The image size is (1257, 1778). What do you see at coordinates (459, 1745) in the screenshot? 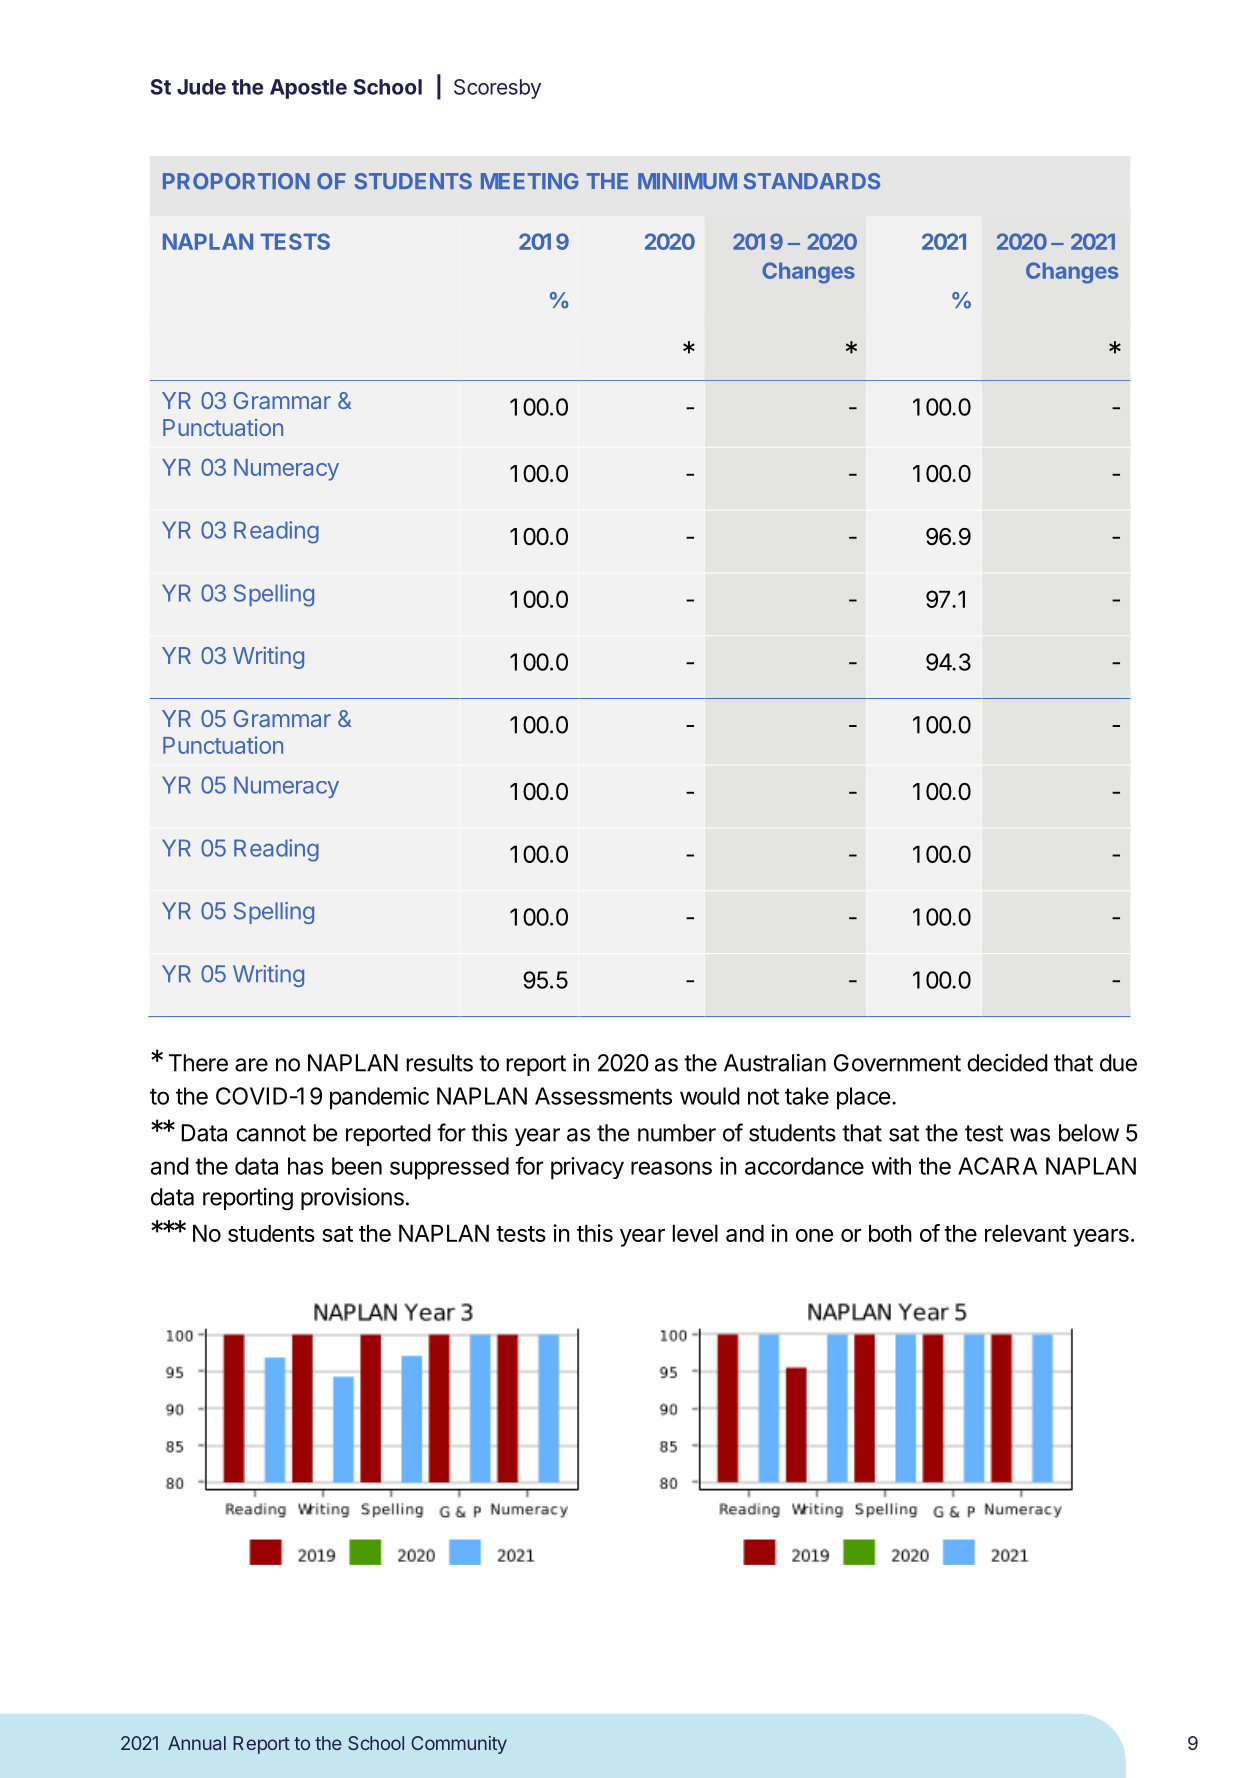
I see `Community` at bounding box center [459, 1745].
